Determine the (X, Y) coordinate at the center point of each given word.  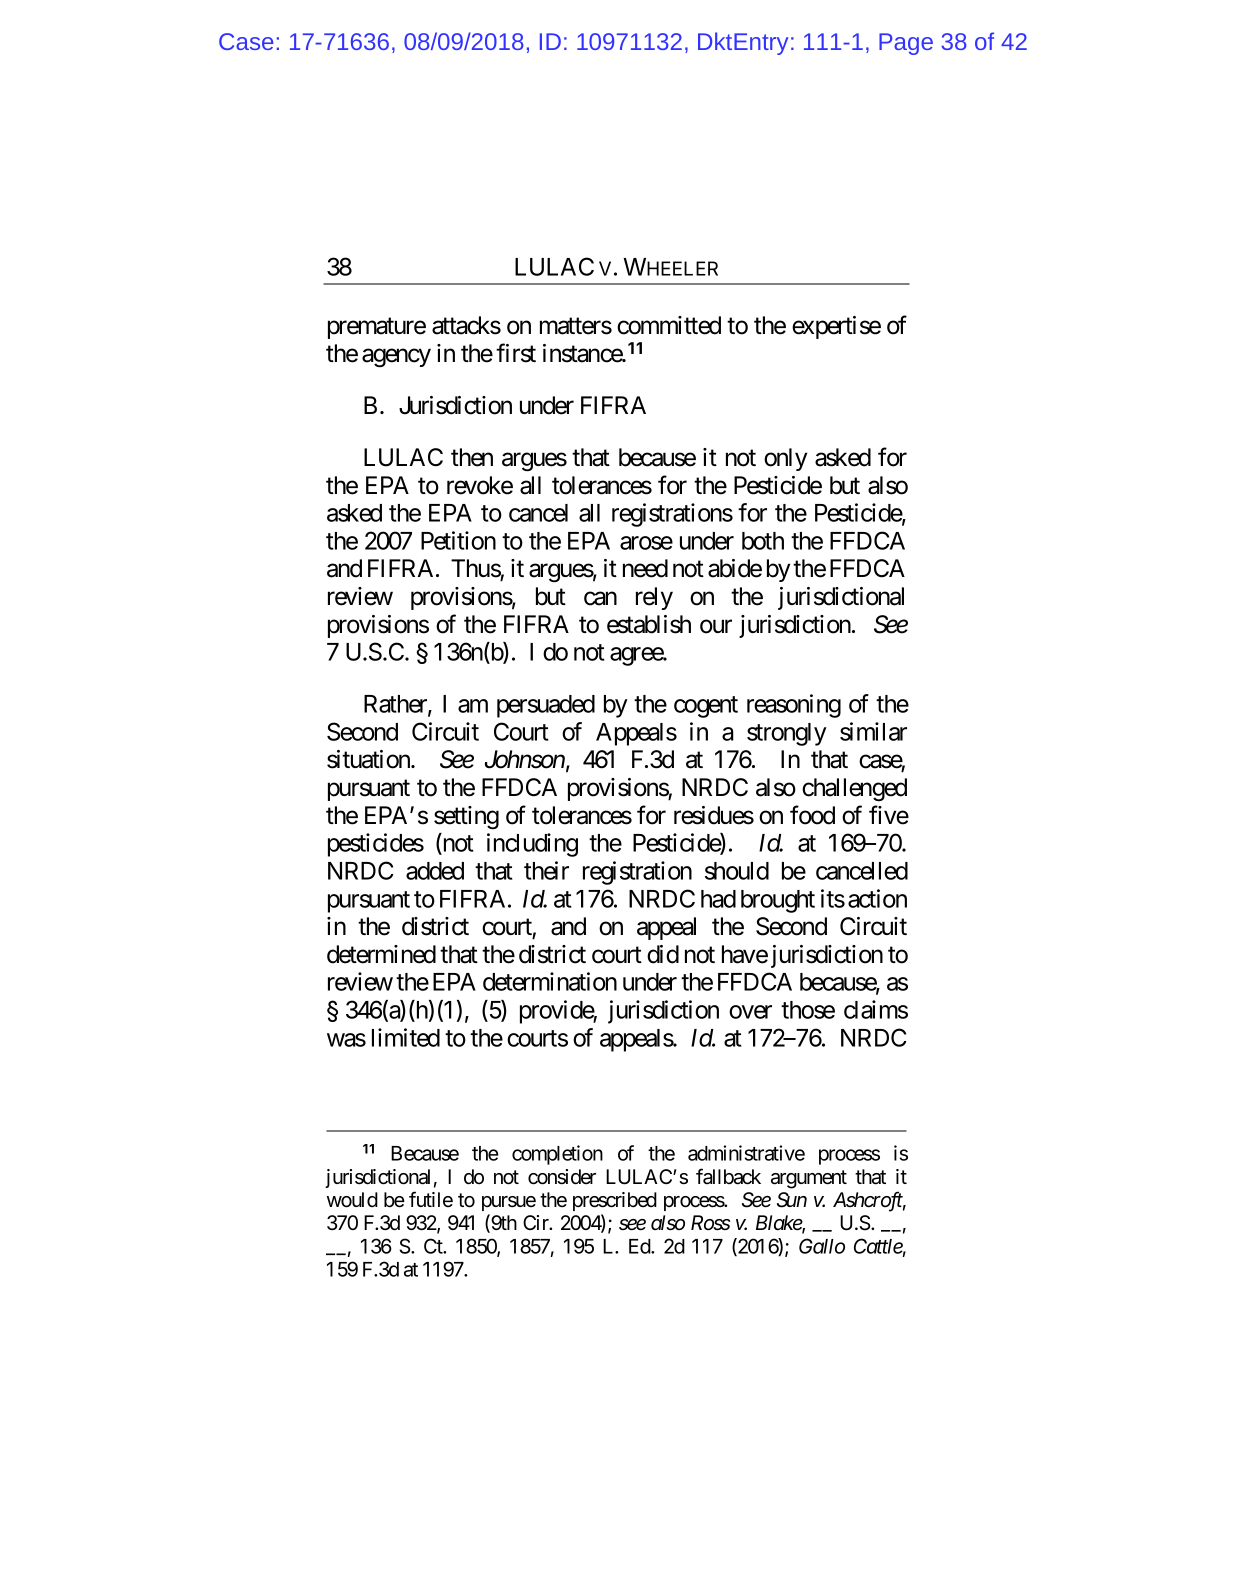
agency (396, 358)
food (812, 815)
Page (906, 44)
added (435, 871)
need (645, 568)
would (352, 1200)
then (472, 457)
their (546, 870)
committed (669, 325)
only (785, 459)
